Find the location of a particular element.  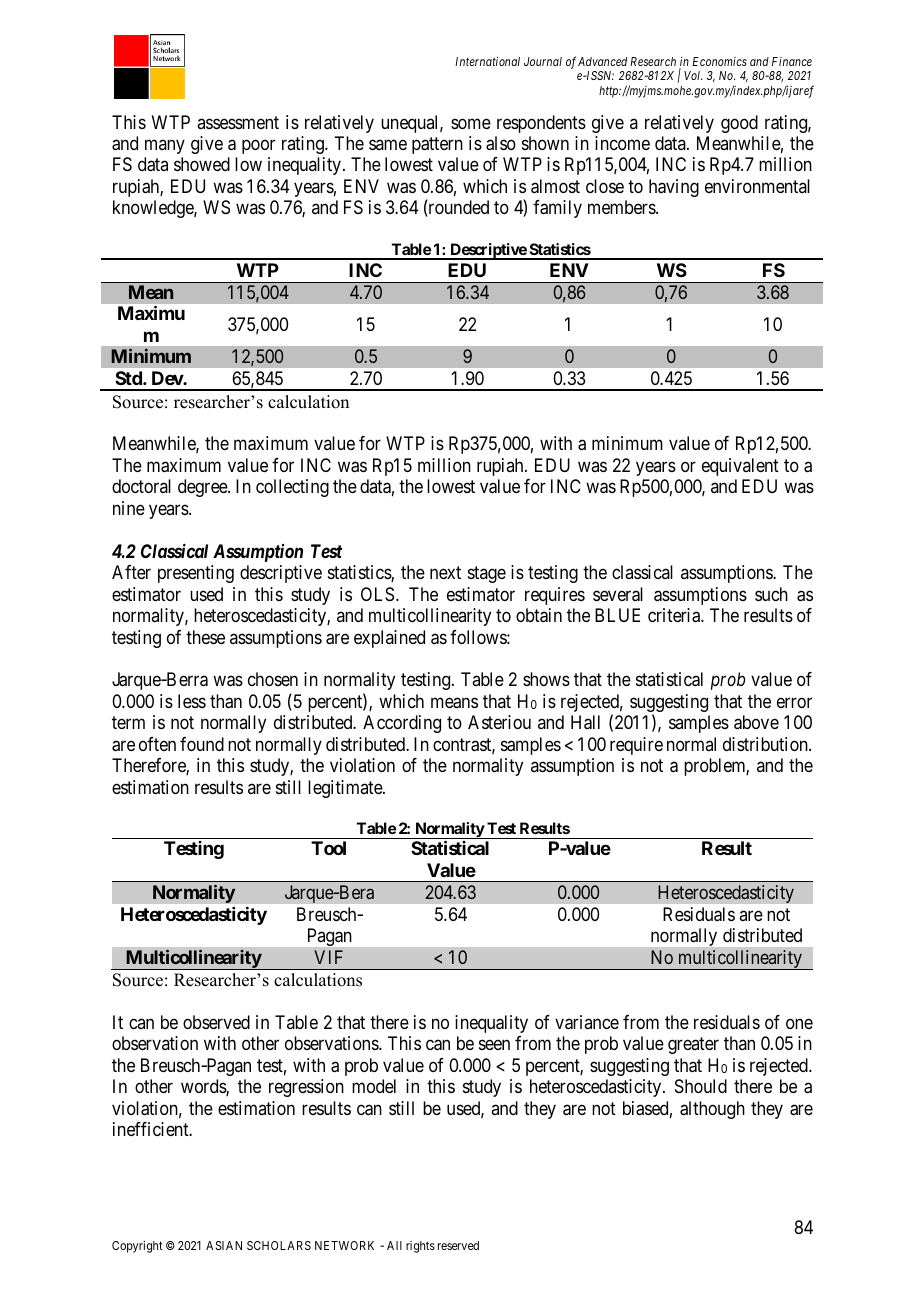

distribution is located at coordinates (766, 744).
